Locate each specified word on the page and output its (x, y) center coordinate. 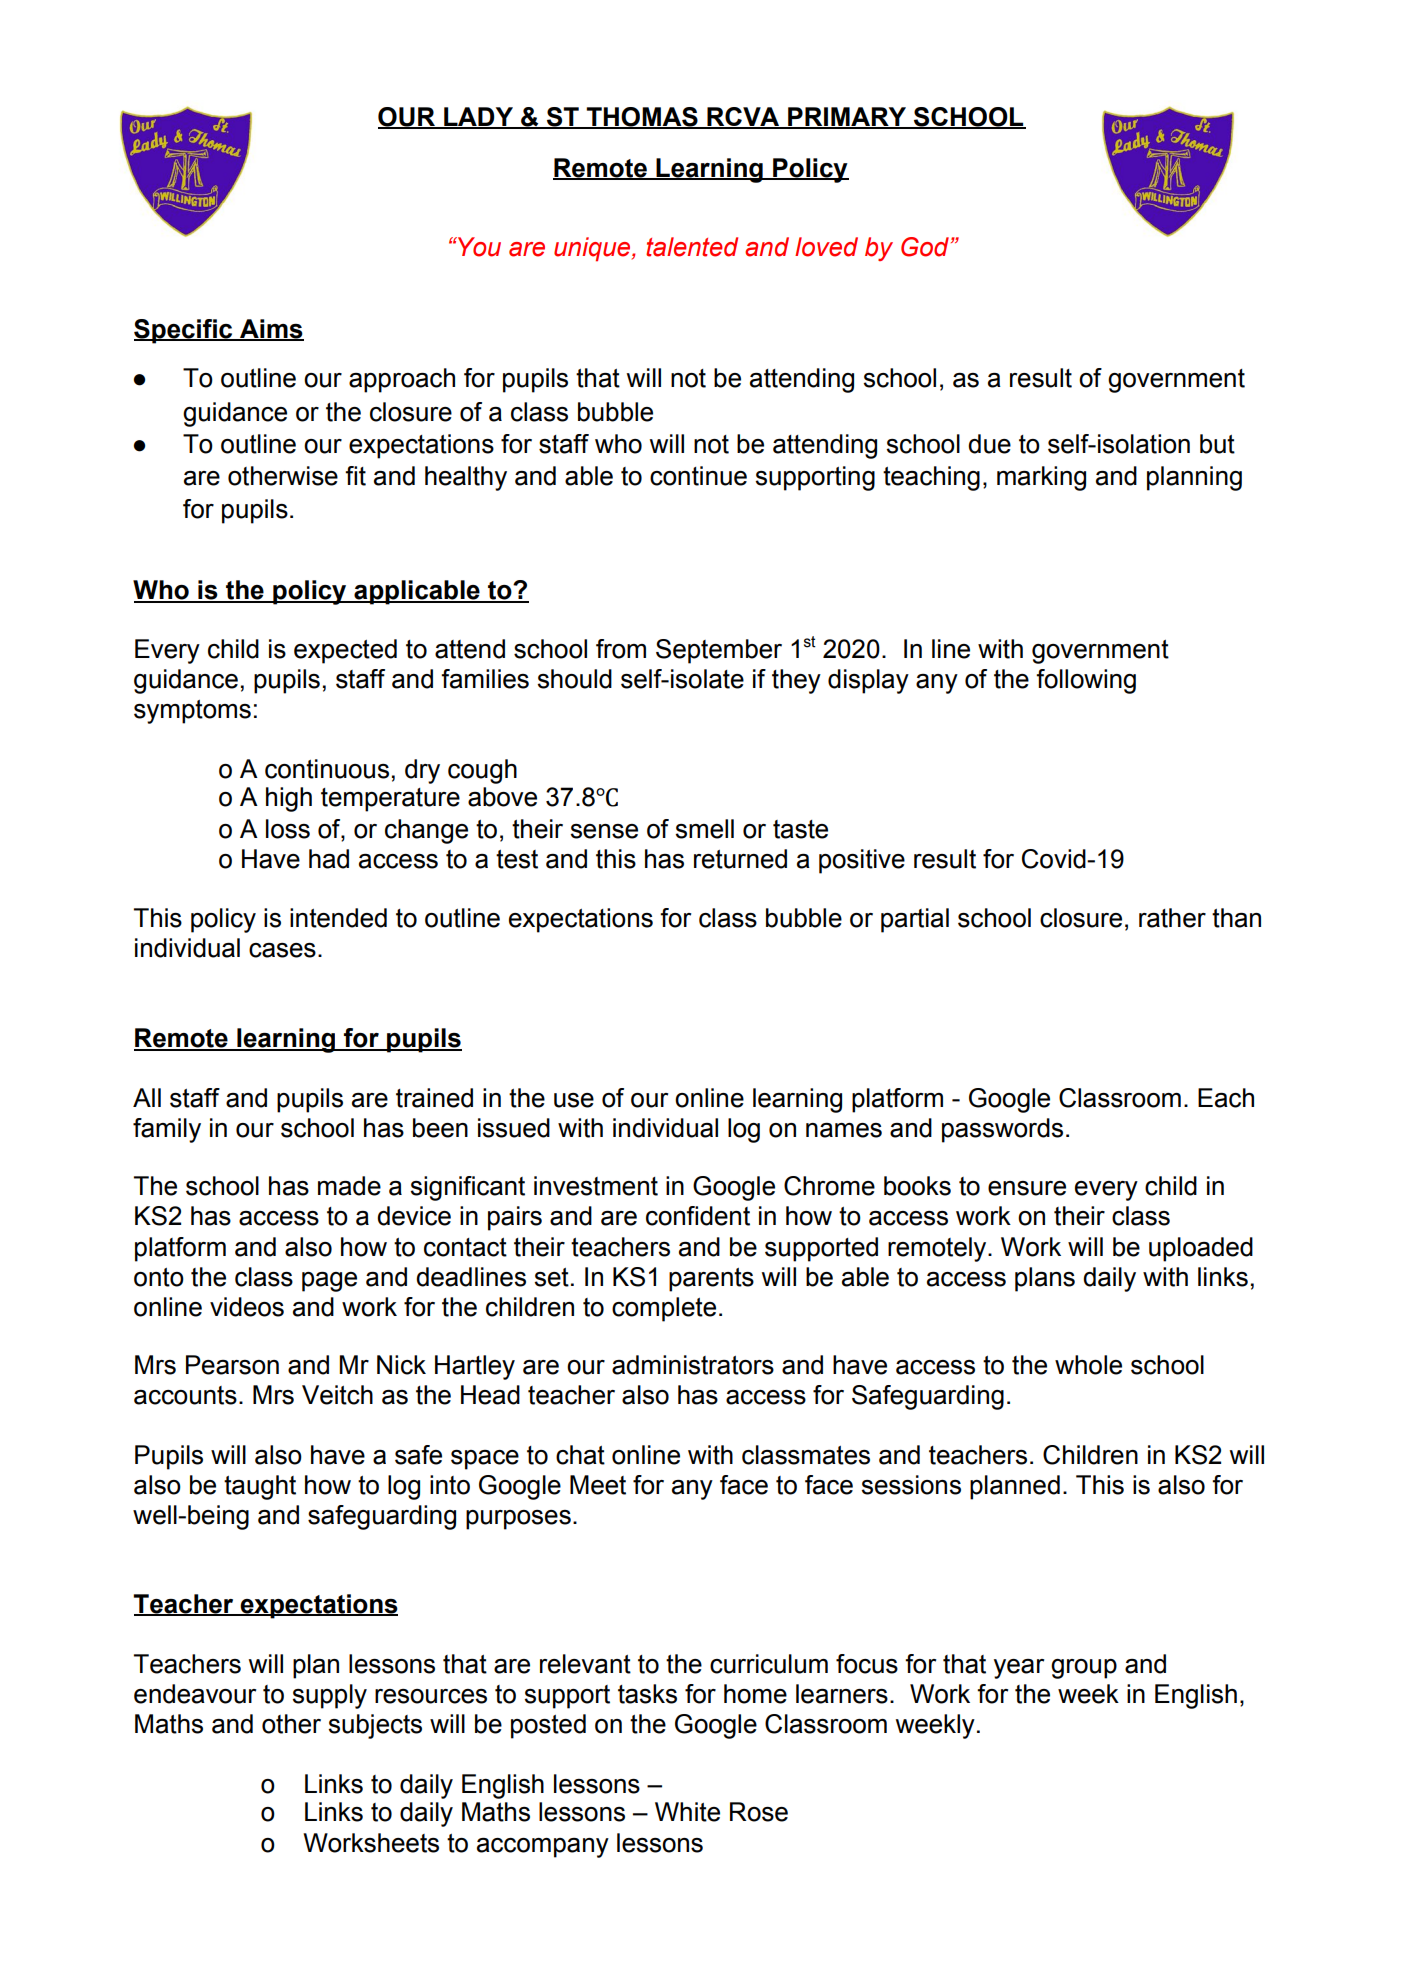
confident (698, 1216)
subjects (375, 1726)
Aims (271, 330)
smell (704, 829)
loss (288, 829)
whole (1088, 1365)
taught (260, 1487)
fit (355, 476)
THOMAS (642, 117)
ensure (1027, 1188)
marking (1041, 478)
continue (698, 476)
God (926, 247)
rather (1172, 918)
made (349, 1186)
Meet (598, 1485)
